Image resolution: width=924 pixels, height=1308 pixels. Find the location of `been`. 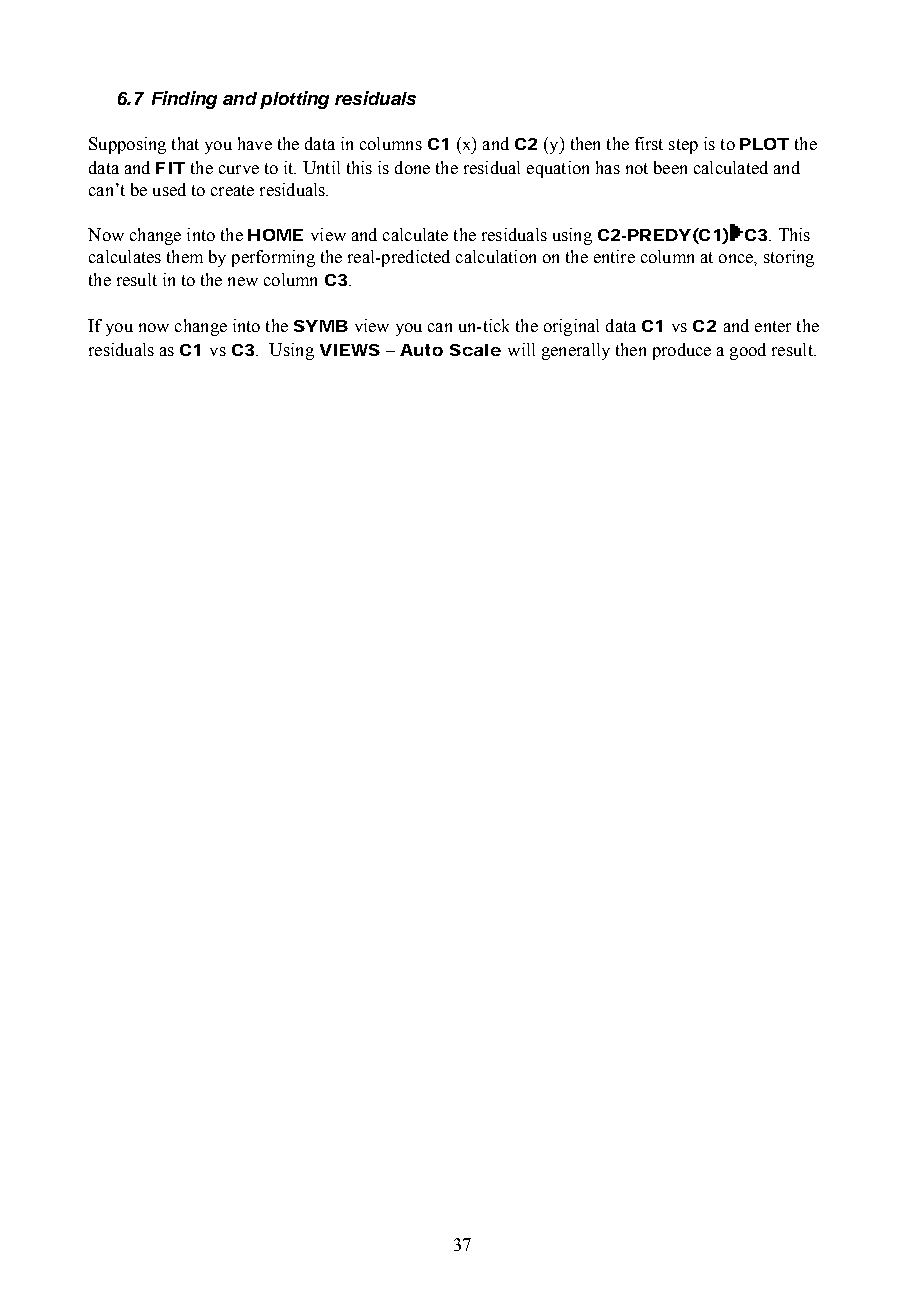

been is located at coordinates (670, 167).
